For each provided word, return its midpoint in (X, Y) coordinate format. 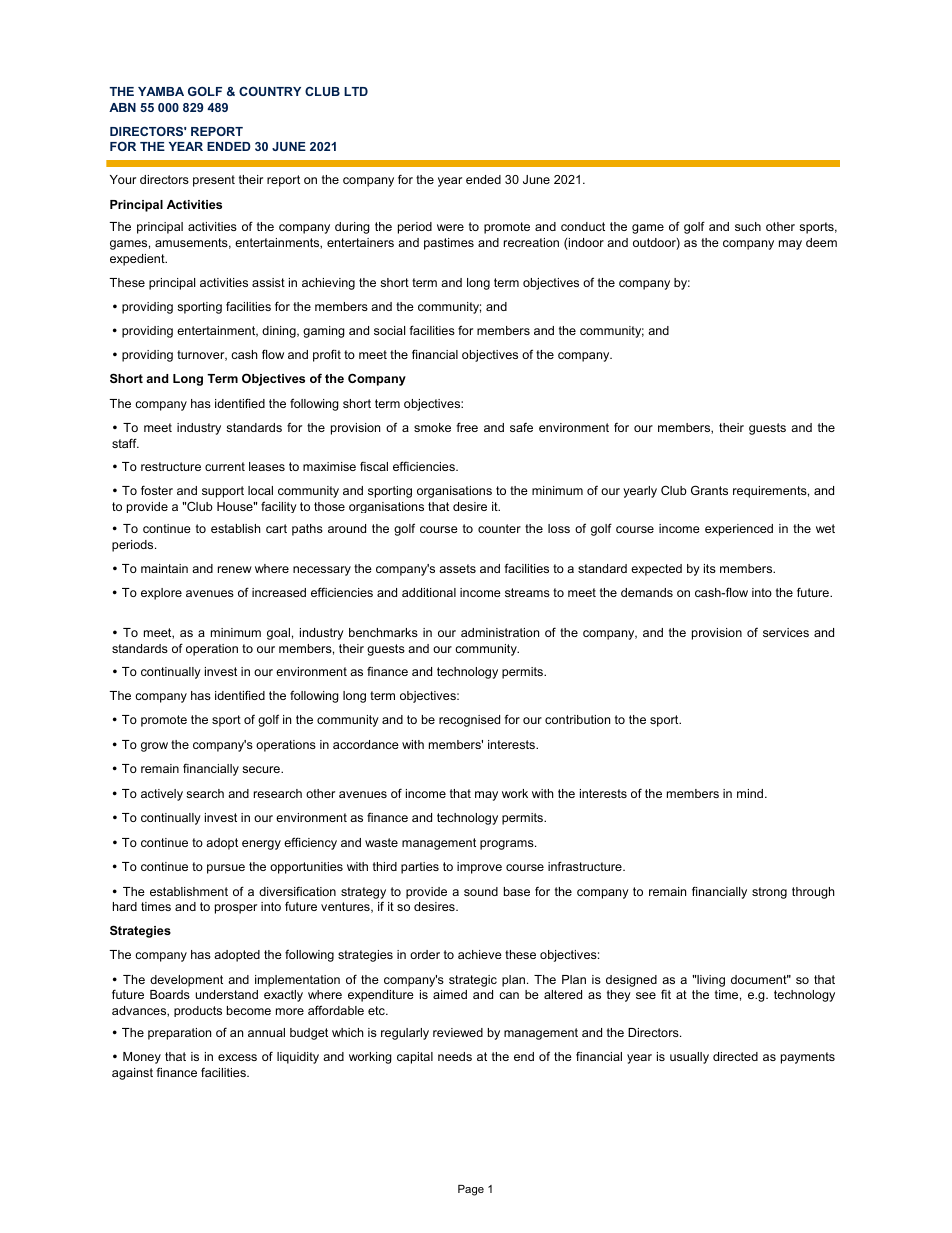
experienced (739, 530)
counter (499, 528)
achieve (480, 954)
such (748, 226)
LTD (356, 91)
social (389, 330)
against (132, 1074)
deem (821, 242)
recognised (469, 721)
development (186, 981)
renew (235, 569)
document (760, 979)
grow (154, 747)
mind (751, 793)
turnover (202, 355)
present (214, 181)
